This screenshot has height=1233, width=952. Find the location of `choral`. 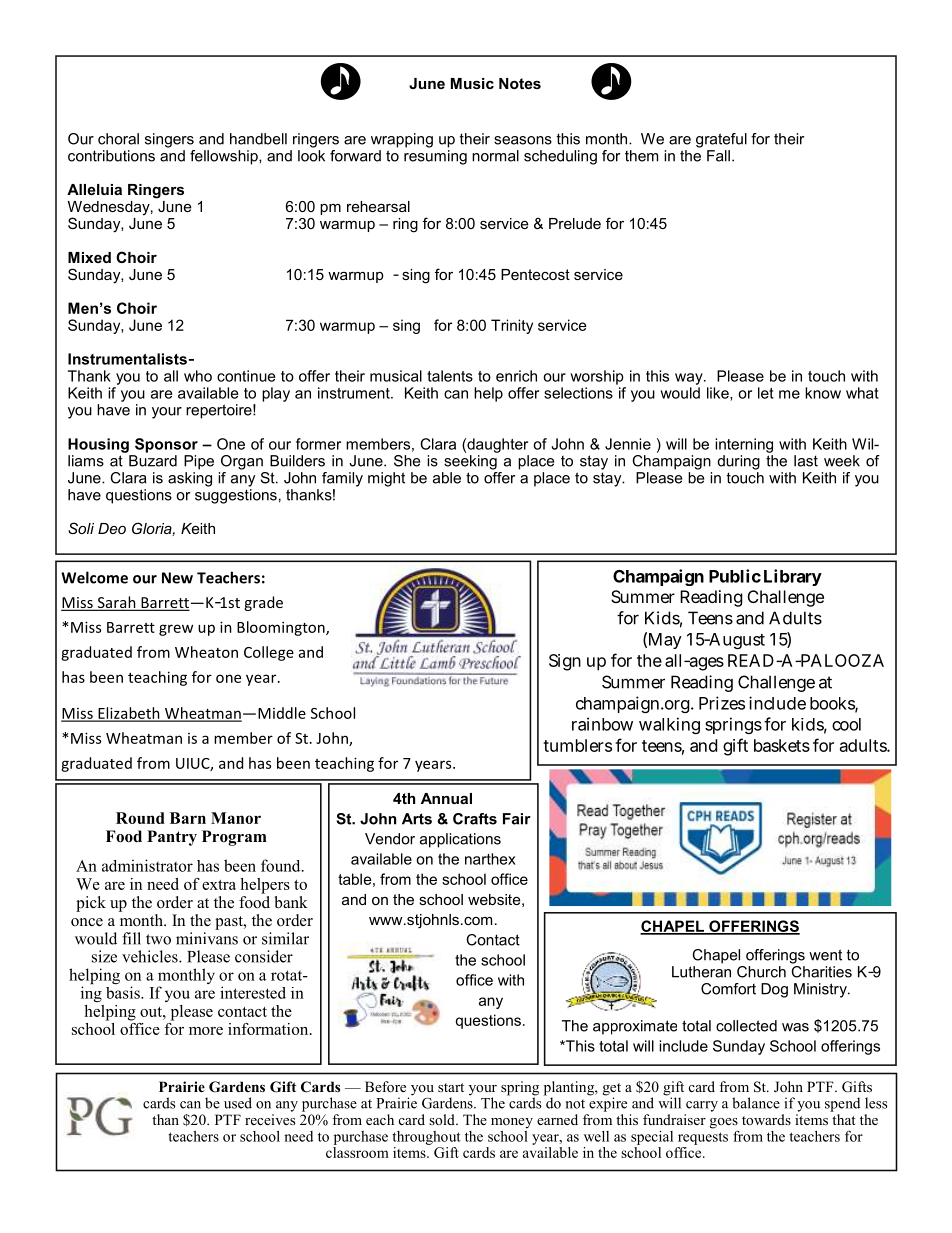

choral is located at coordinates (118, 139).
